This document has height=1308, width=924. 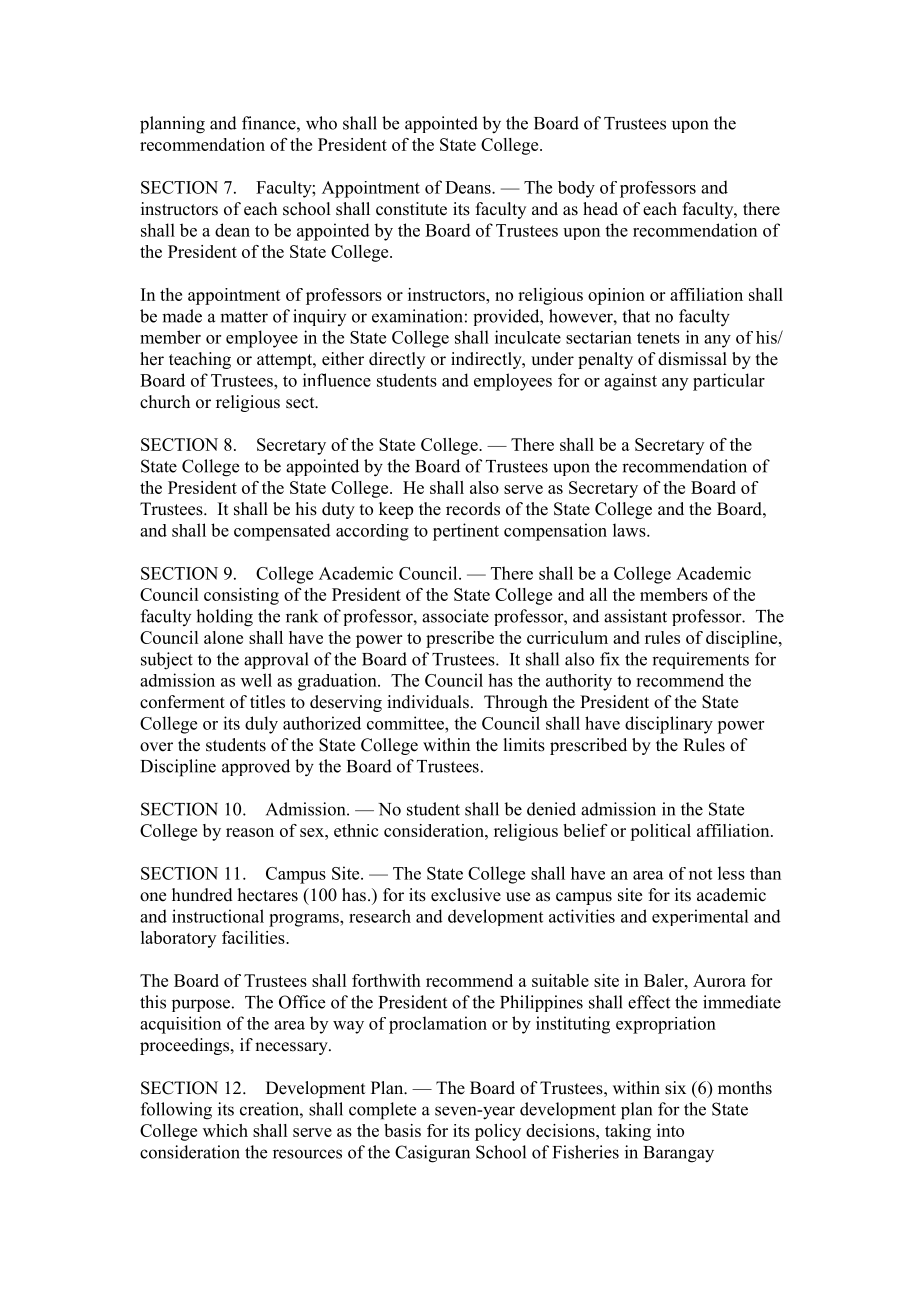 I want to click on church, so click(x=165, y=401).
